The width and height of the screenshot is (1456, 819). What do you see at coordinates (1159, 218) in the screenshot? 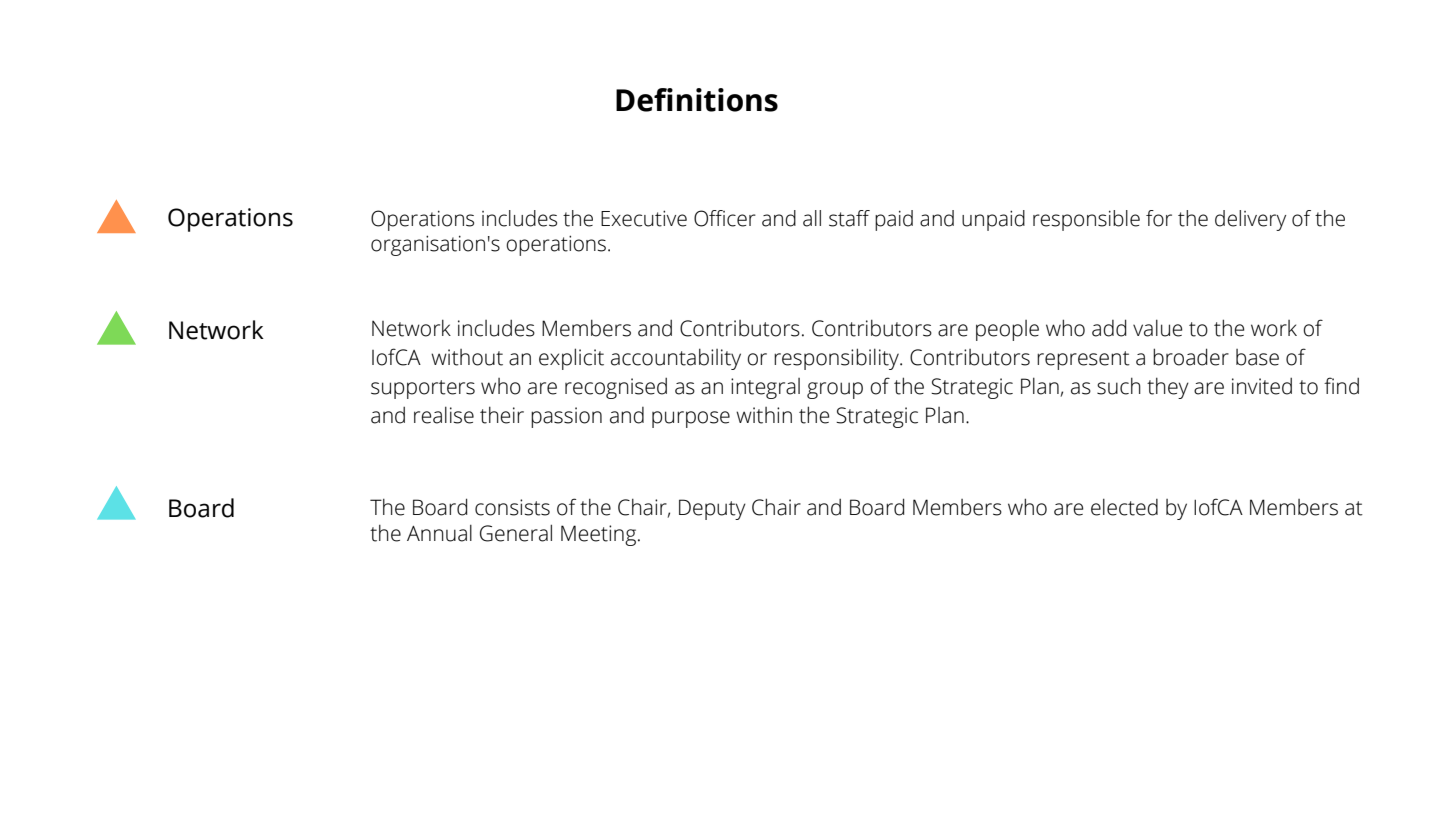
I see `for` at bounding box center [1159, 218].
